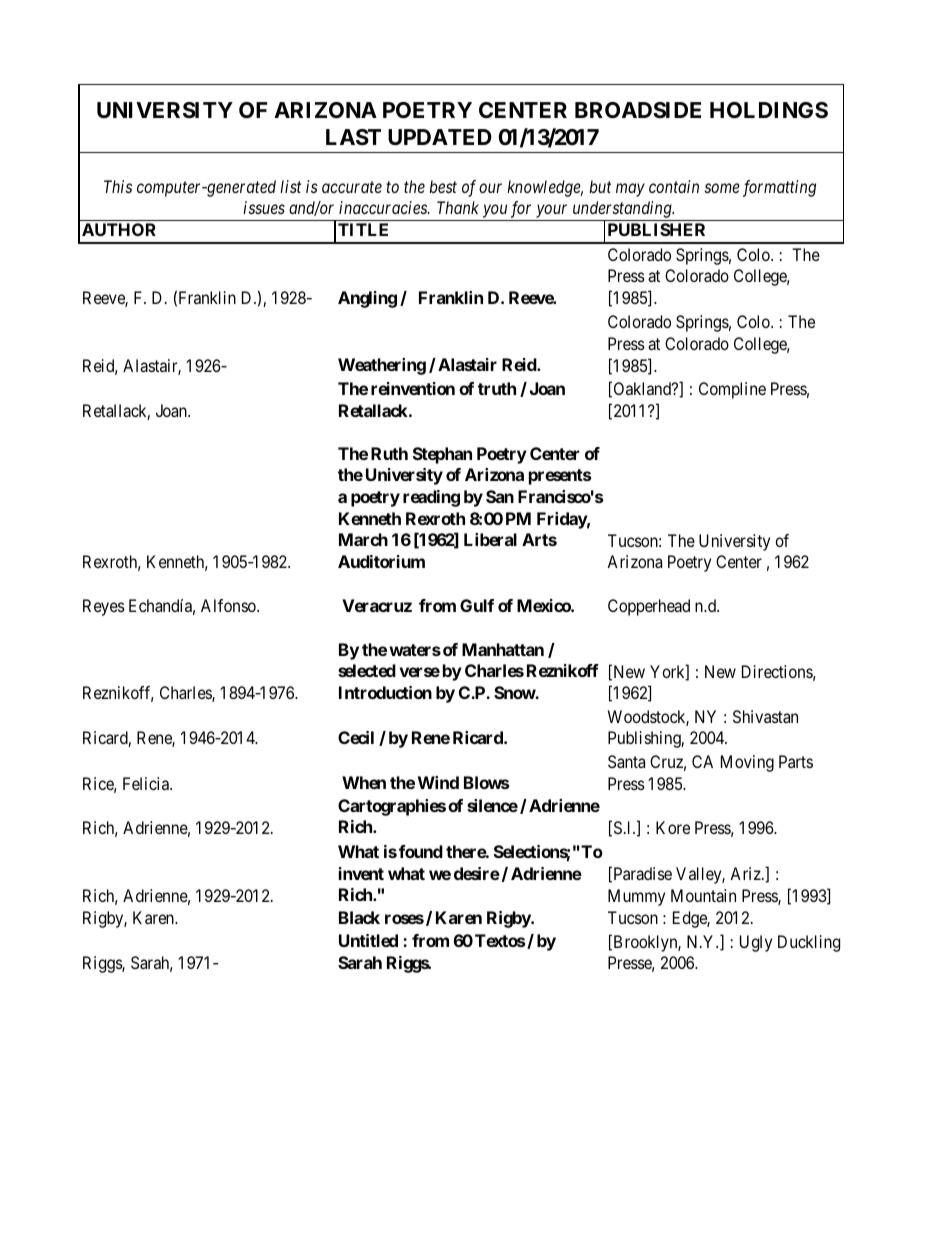 The image size is (952, 1233). What do you see at coordinates (722, 188) in the image?
I see `some` at bounding box center [722, 188].
